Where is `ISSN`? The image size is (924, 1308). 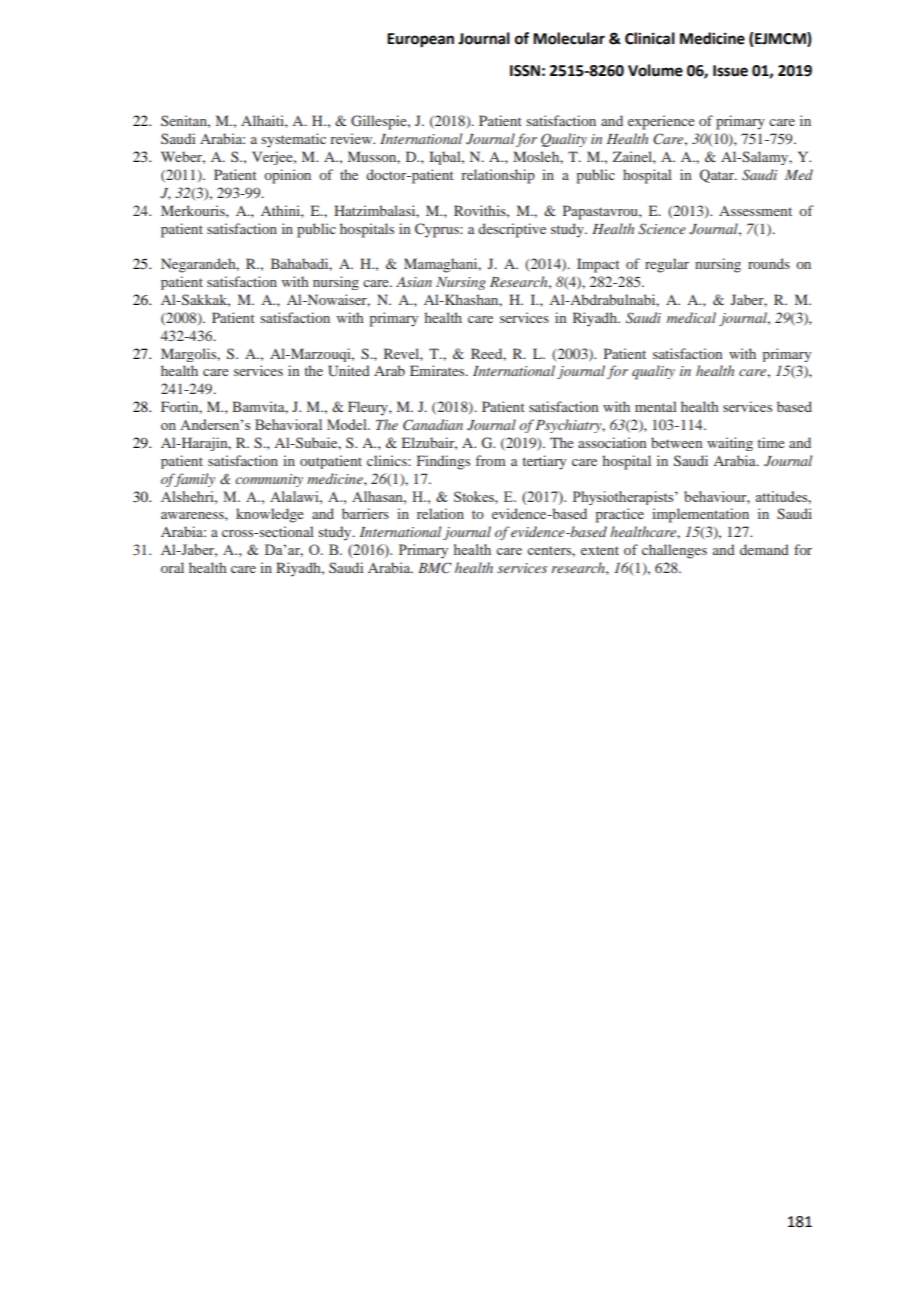
ISSN is located at coordinates (525, 71).
